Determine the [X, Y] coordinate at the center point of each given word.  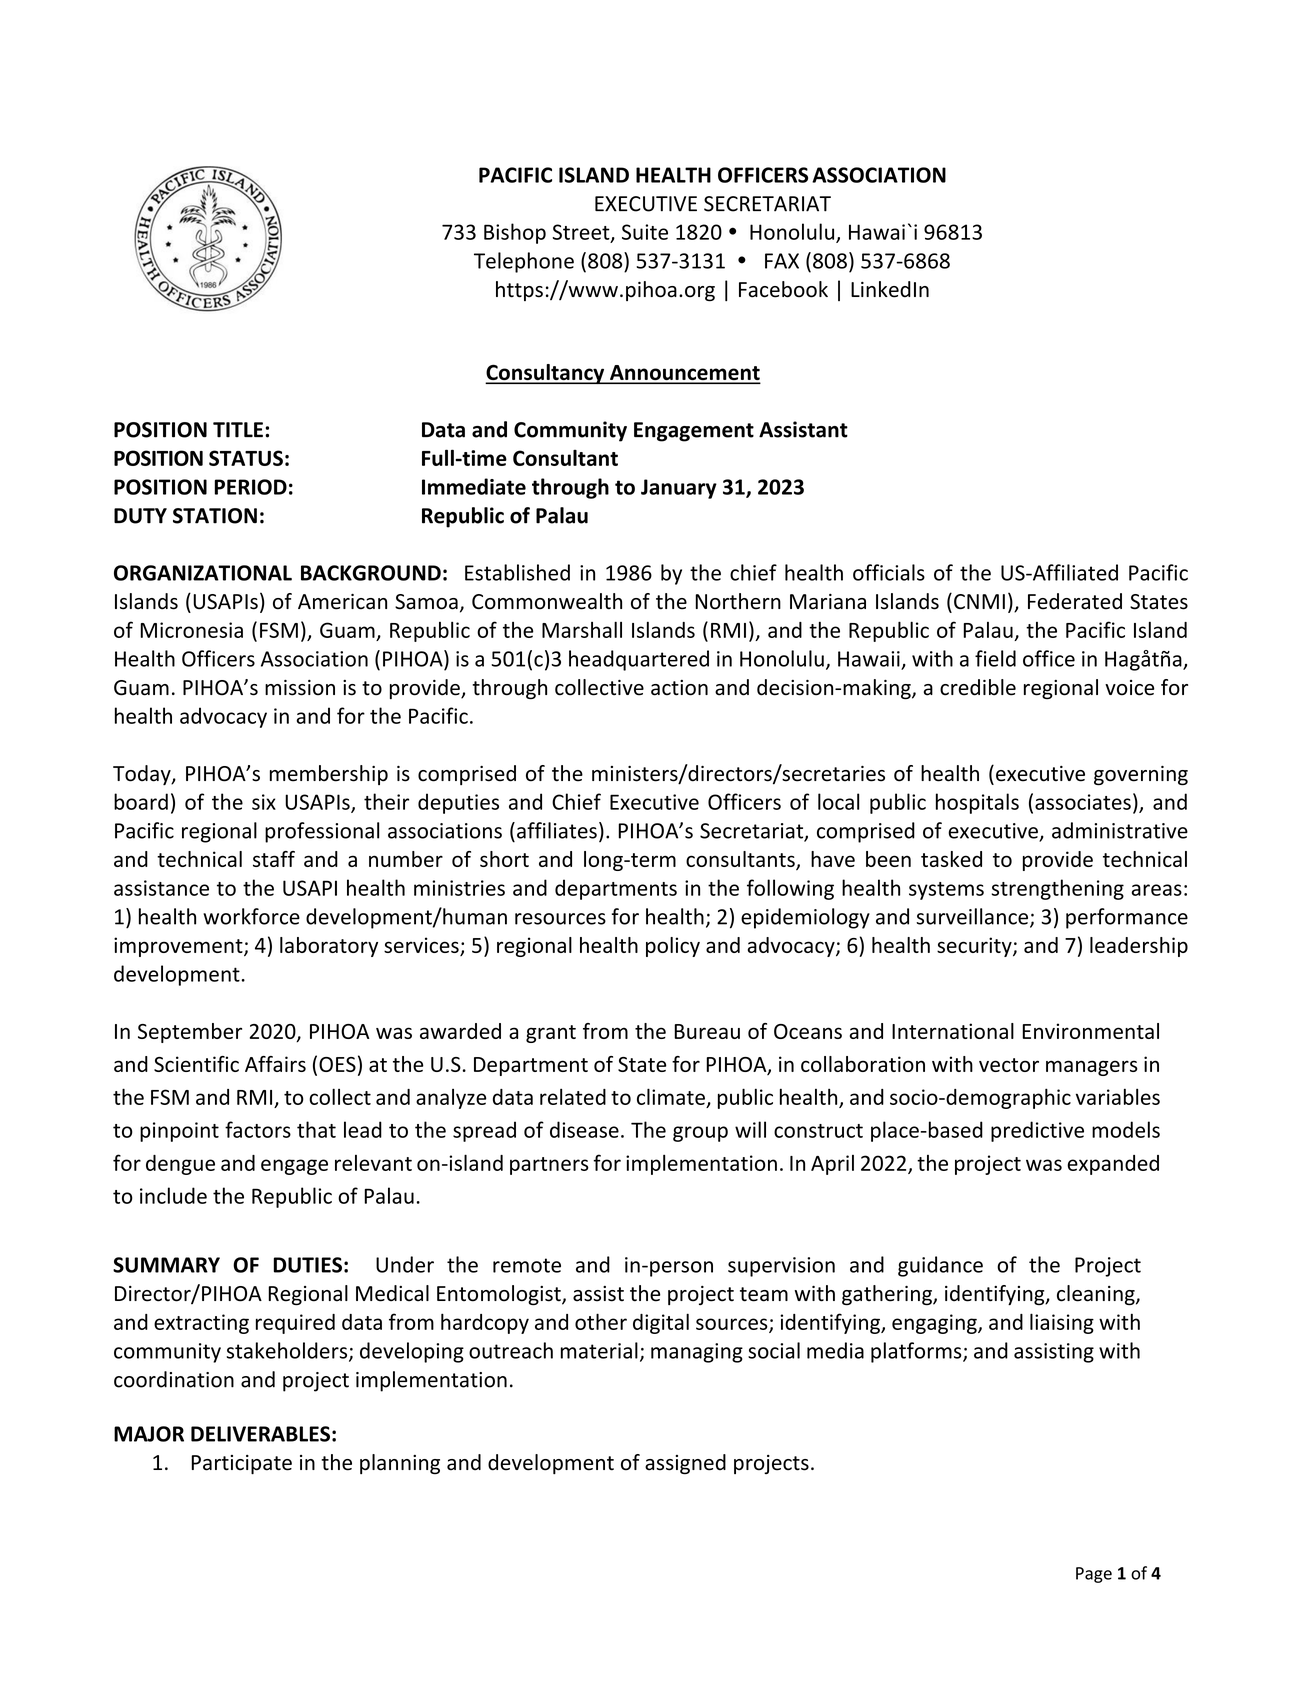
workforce [251, 916]
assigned [685, 1464]
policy [673, 947]
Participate [241, 1464]
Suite [645, 232]
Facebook [783, 289]
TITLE [238, 430]
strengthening [1058, 889]
